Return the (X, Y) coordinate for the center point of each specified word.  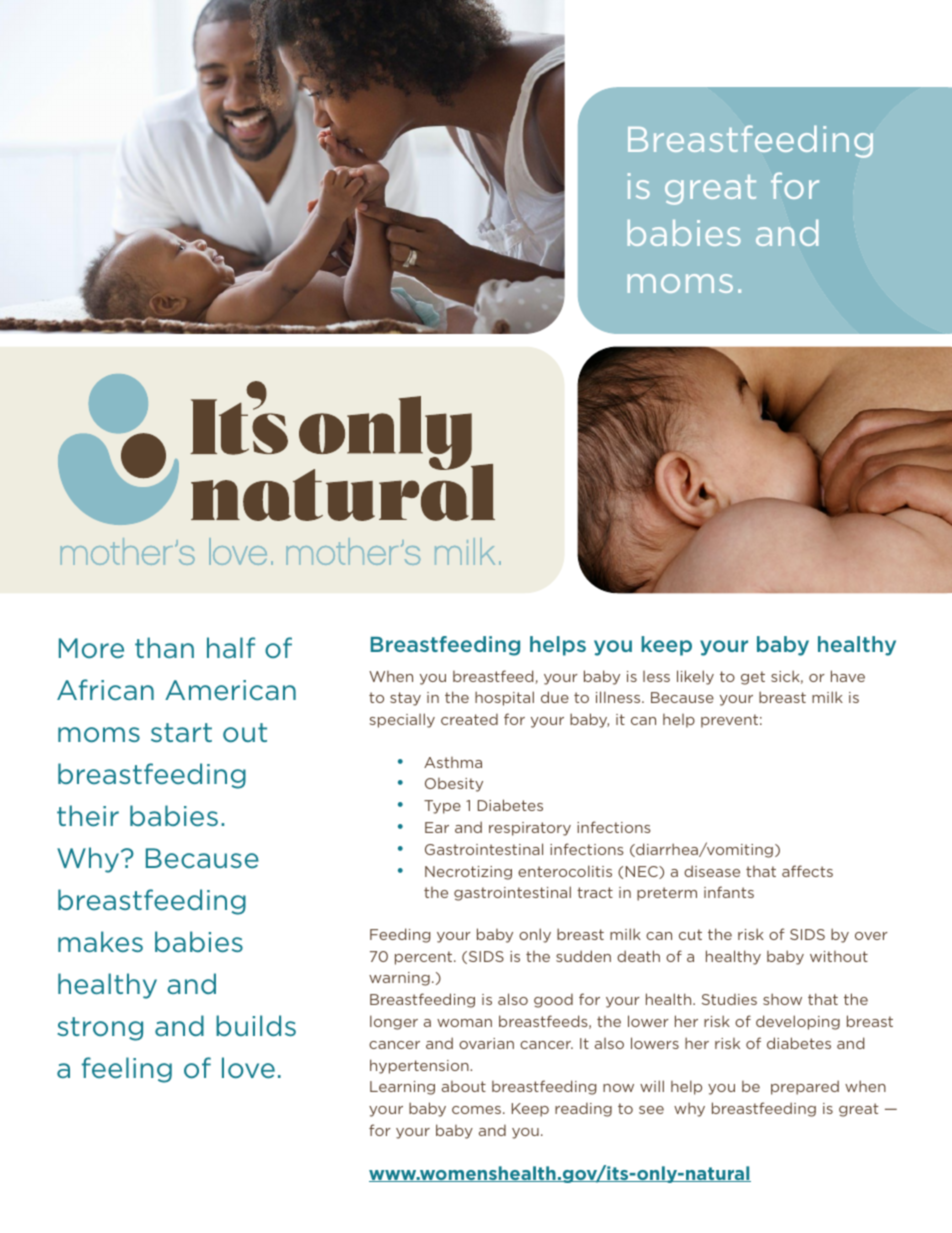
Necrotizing (468, 873)
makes (100, 942)
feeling (127, 1070)
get (753, 678)
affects (807, 871)
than (164, 647)
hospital (504, 698)
